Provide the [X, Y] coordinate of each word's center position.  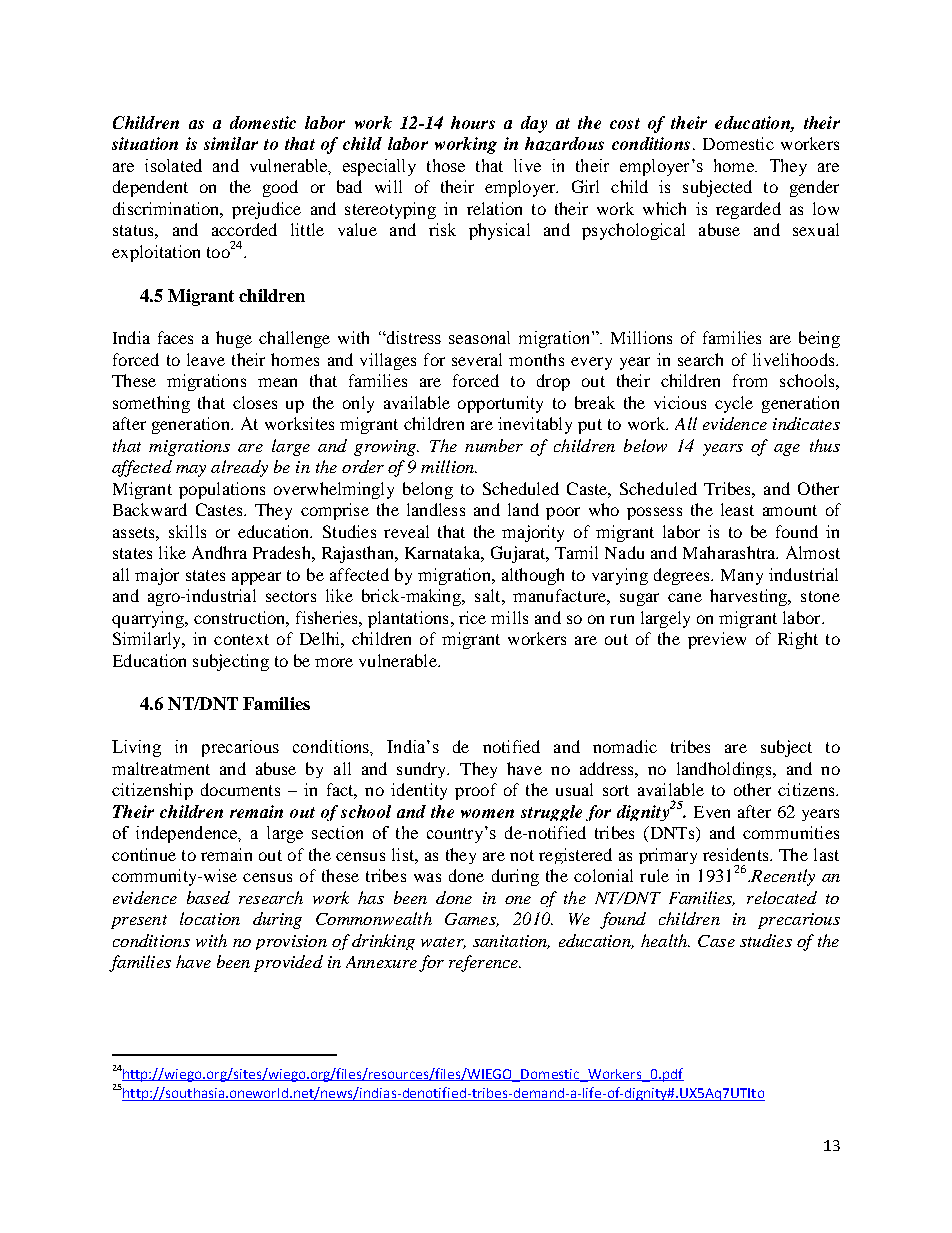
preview [717, 640]
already [239, 468]
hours [473, 122]
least [737, 509]
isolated [173, 165]
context [241, 639]
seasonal [479, 337]
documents [240, 789]
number [494, 445]
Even [712, 812]
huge [234, 339]
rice [472, 617]
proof [476, 791]
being [819, 339]
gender [814, 188]
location [210, 918]
